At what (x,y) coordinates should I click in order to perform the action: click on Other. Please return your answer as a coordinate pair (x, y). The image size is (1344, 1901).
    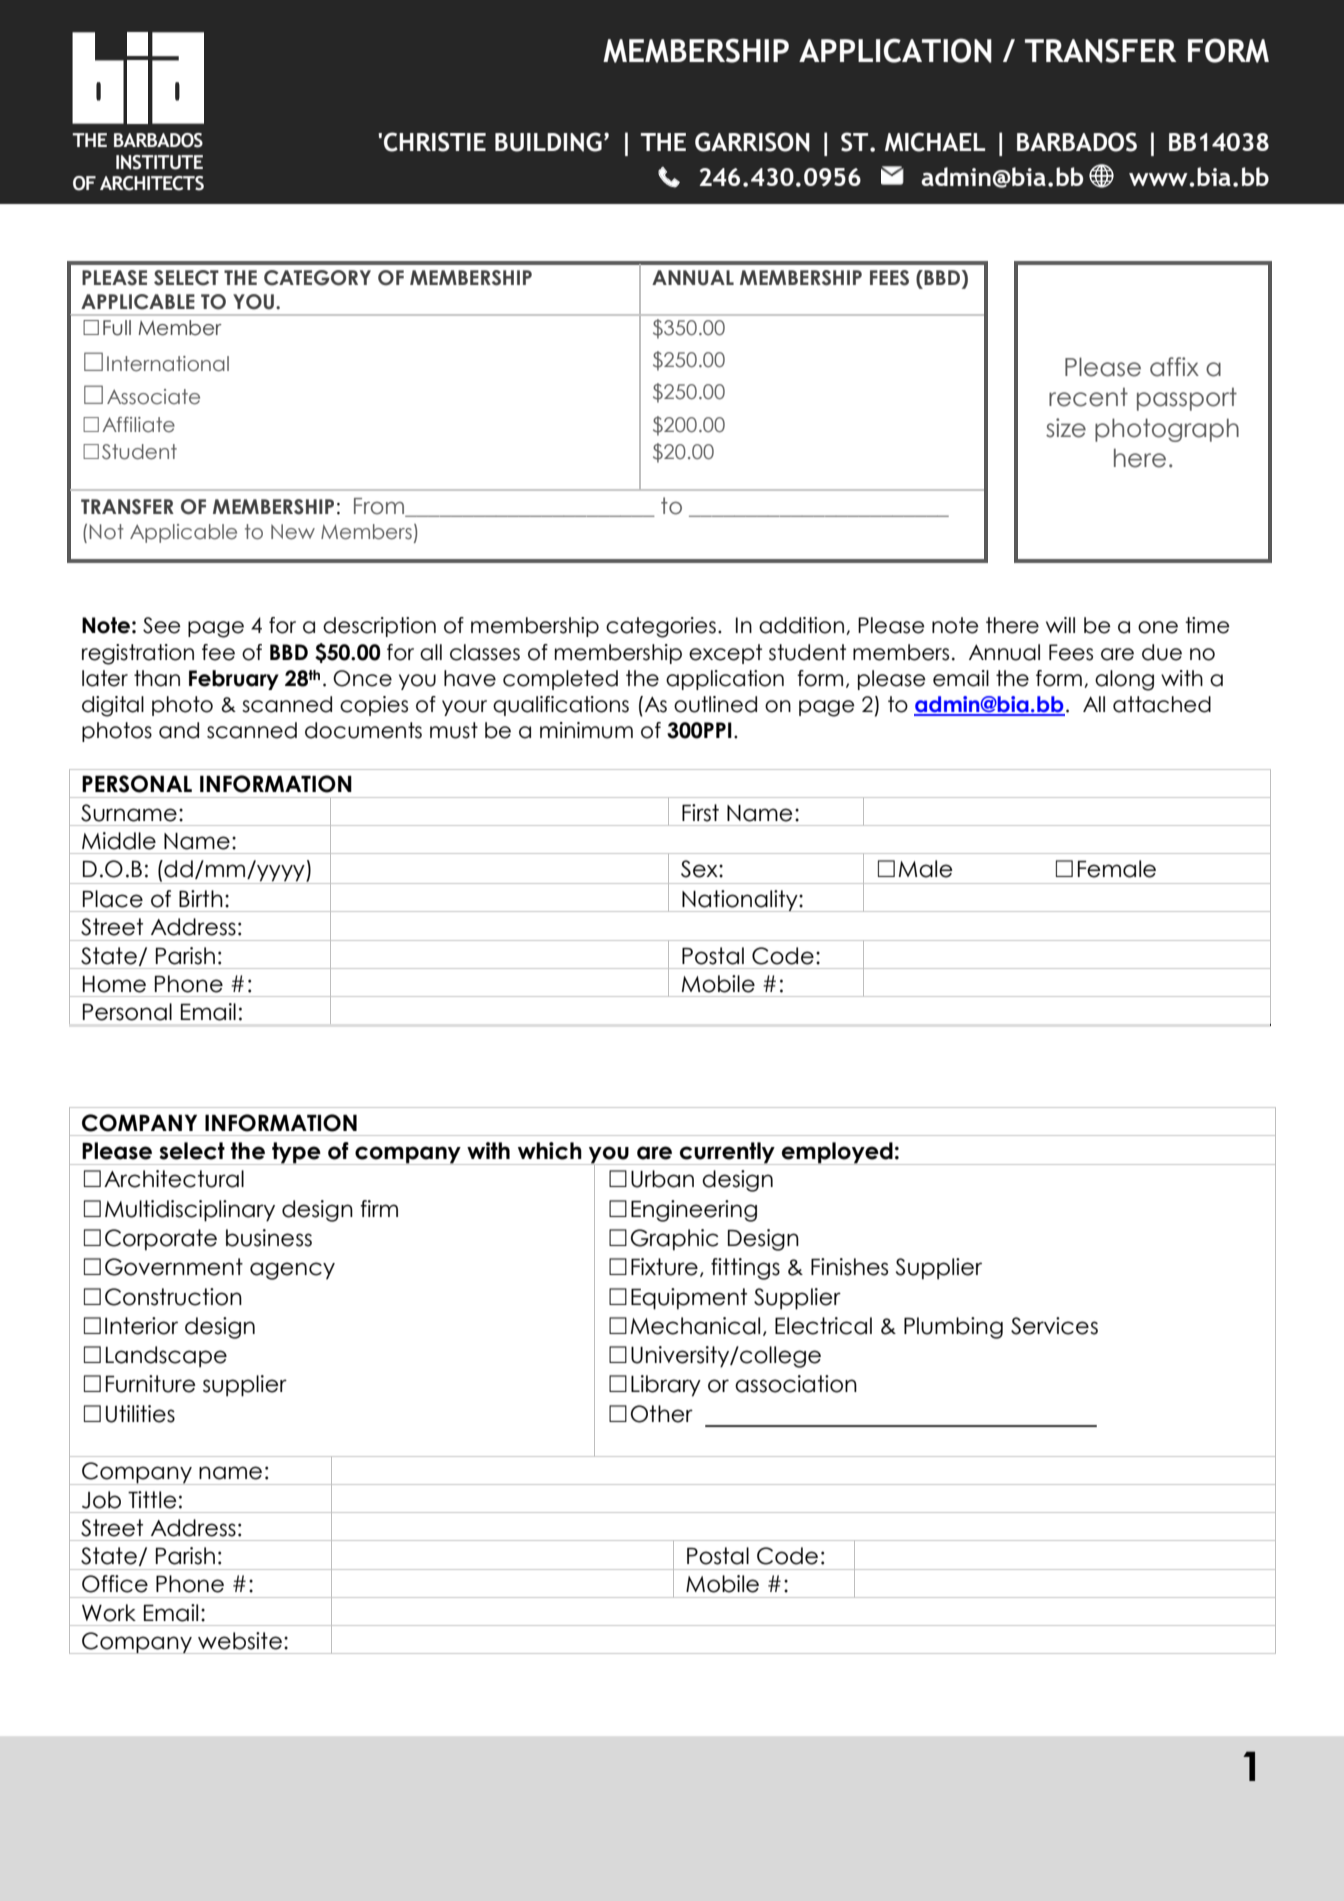
    Looking at the image, I should click on (662, 1414).
